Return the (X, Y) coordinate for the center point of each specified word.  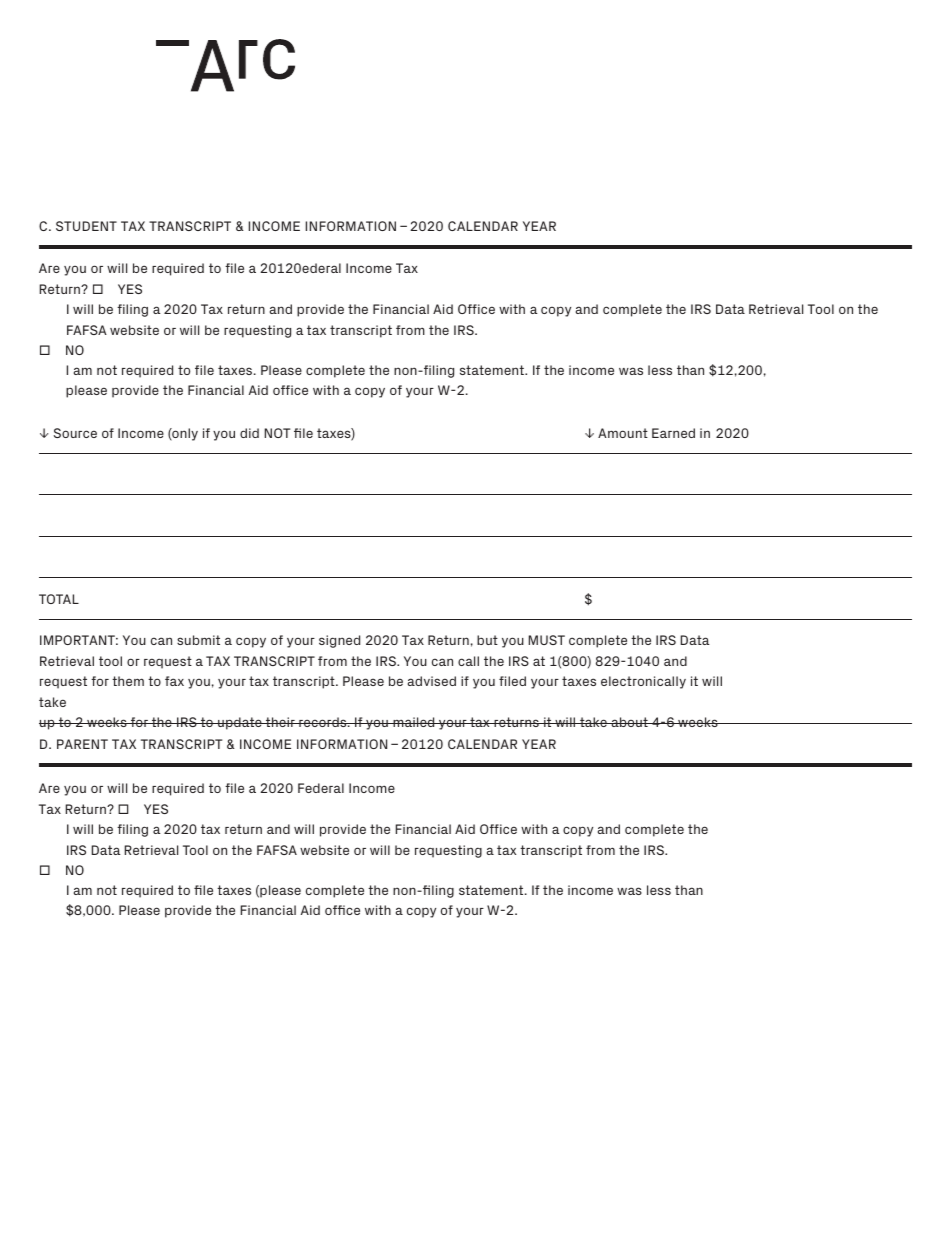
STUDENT (86, 226)
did (249, 433)
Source (75, 433)
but (487, 640)
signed (339, 641)
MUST (547, 640)
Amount (623, 433)
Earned (673, 433)
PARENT (82, 744)
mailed (414, 722)
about (629, 722)
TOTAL (59, 599)
